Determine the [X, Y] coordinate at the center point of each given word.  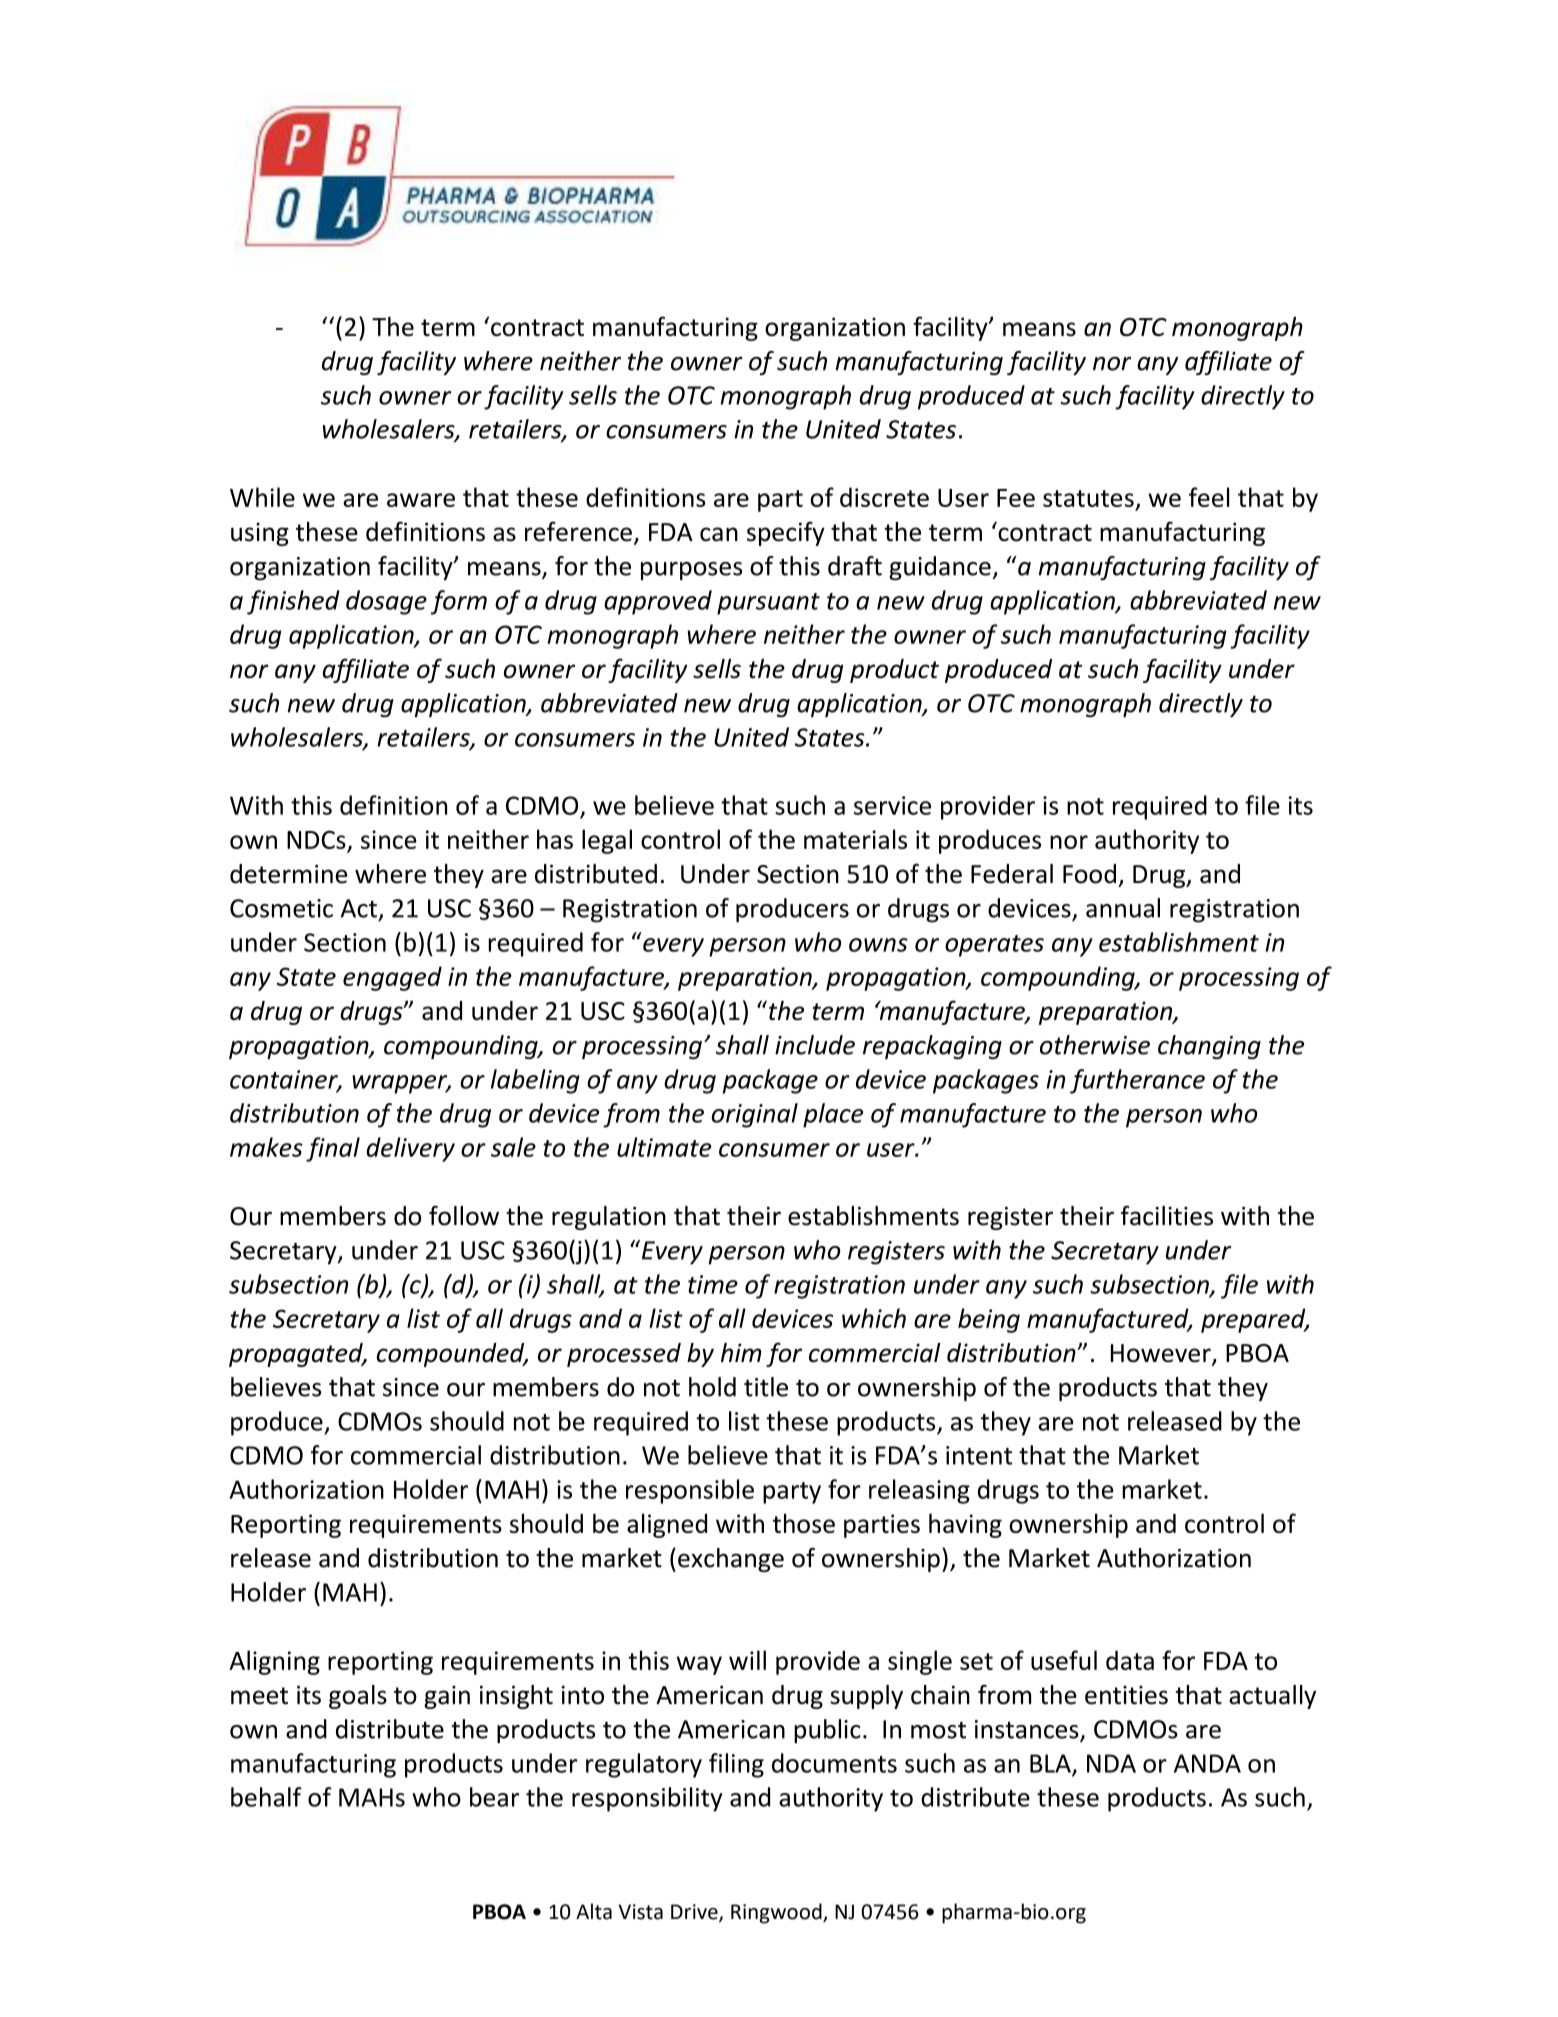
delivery [410, 1149]
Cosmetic [281, 908]
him [741, 1352]
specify [786, 533]
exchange [731, 1560]
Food [1089, 874]
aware [421, 500]
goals [358, 1697]
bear [494, 1797]
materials [855, 839]
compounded [452, 1355]
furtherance [1137, 1081]
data [1130, 1660]
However [1162, 1354]
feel [1209, 497]
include [815, 1045]
